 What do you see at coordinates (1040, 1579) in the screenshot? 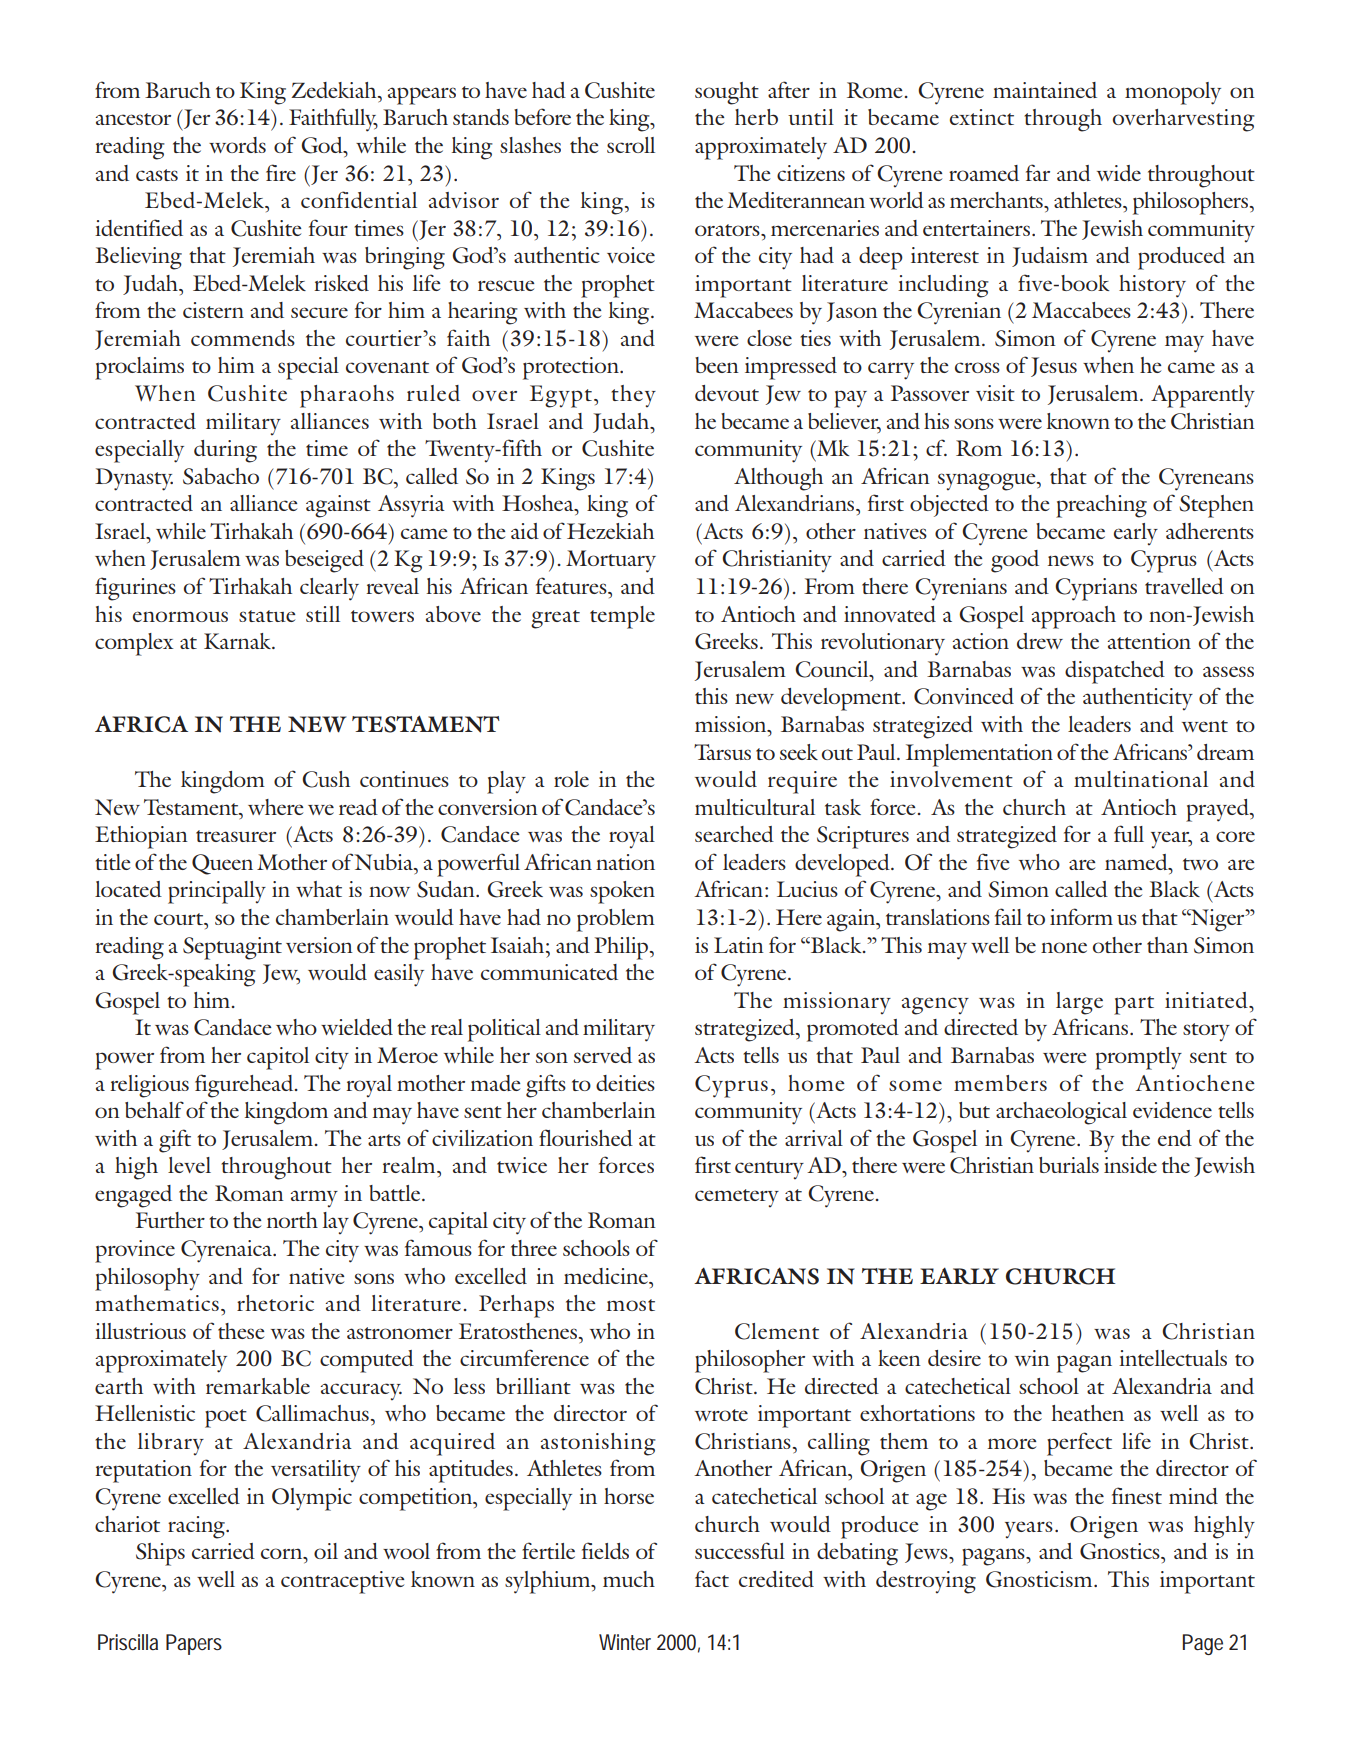
I see `Gnosticism` at bounding box center [1040, 1579].
